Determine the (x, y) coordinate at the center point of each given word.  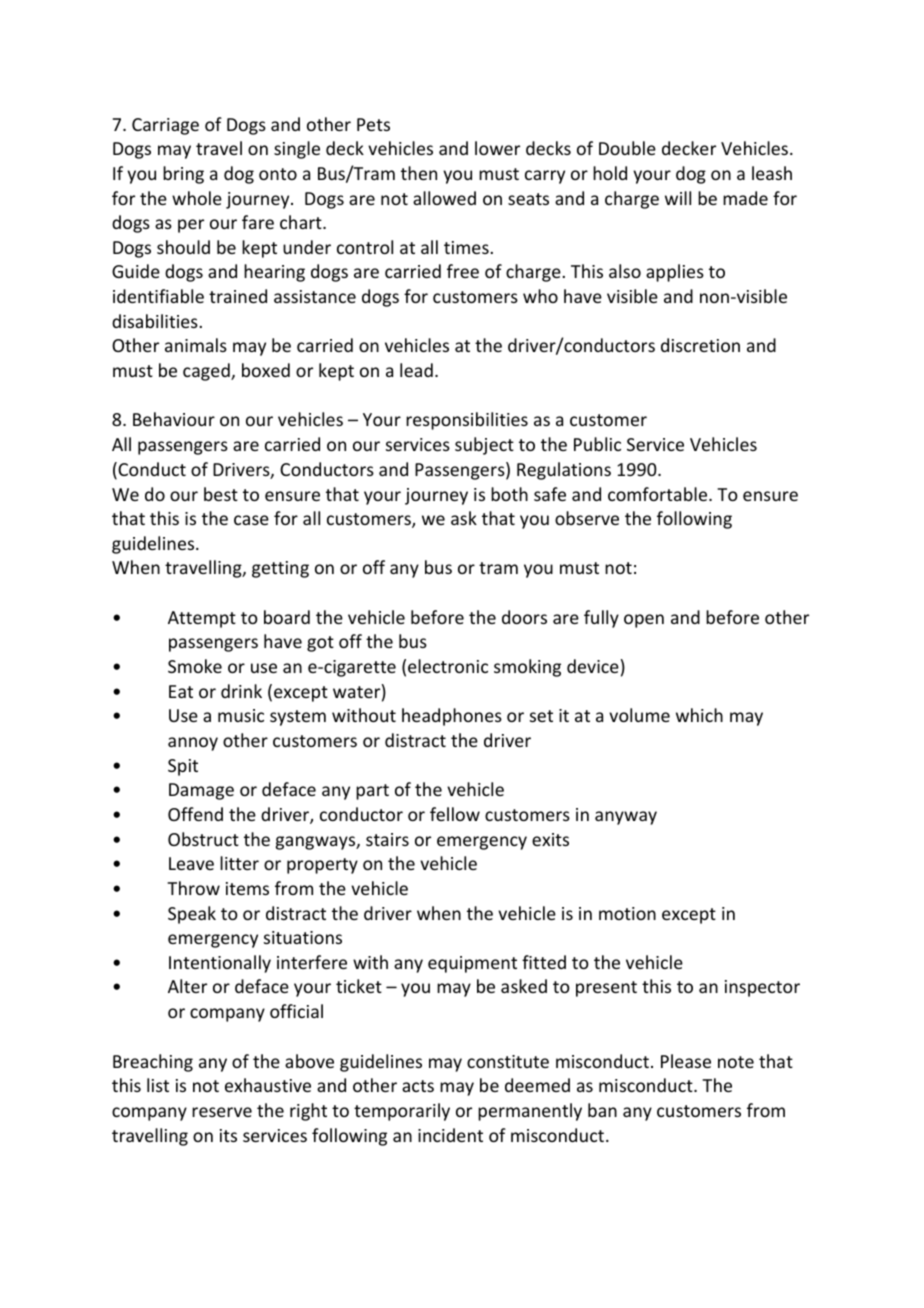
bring (183, 175)
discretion (700, 345)
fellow (455, 814)
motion (627, 913)
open (644, 621)
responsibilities (467, 421)
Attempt (202, 619)
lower (497, 148)
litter (239, 863)
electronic (448, 666)
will (678, 198)
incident (450, 1135)
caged (207, 372)
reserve (222, 1112)
